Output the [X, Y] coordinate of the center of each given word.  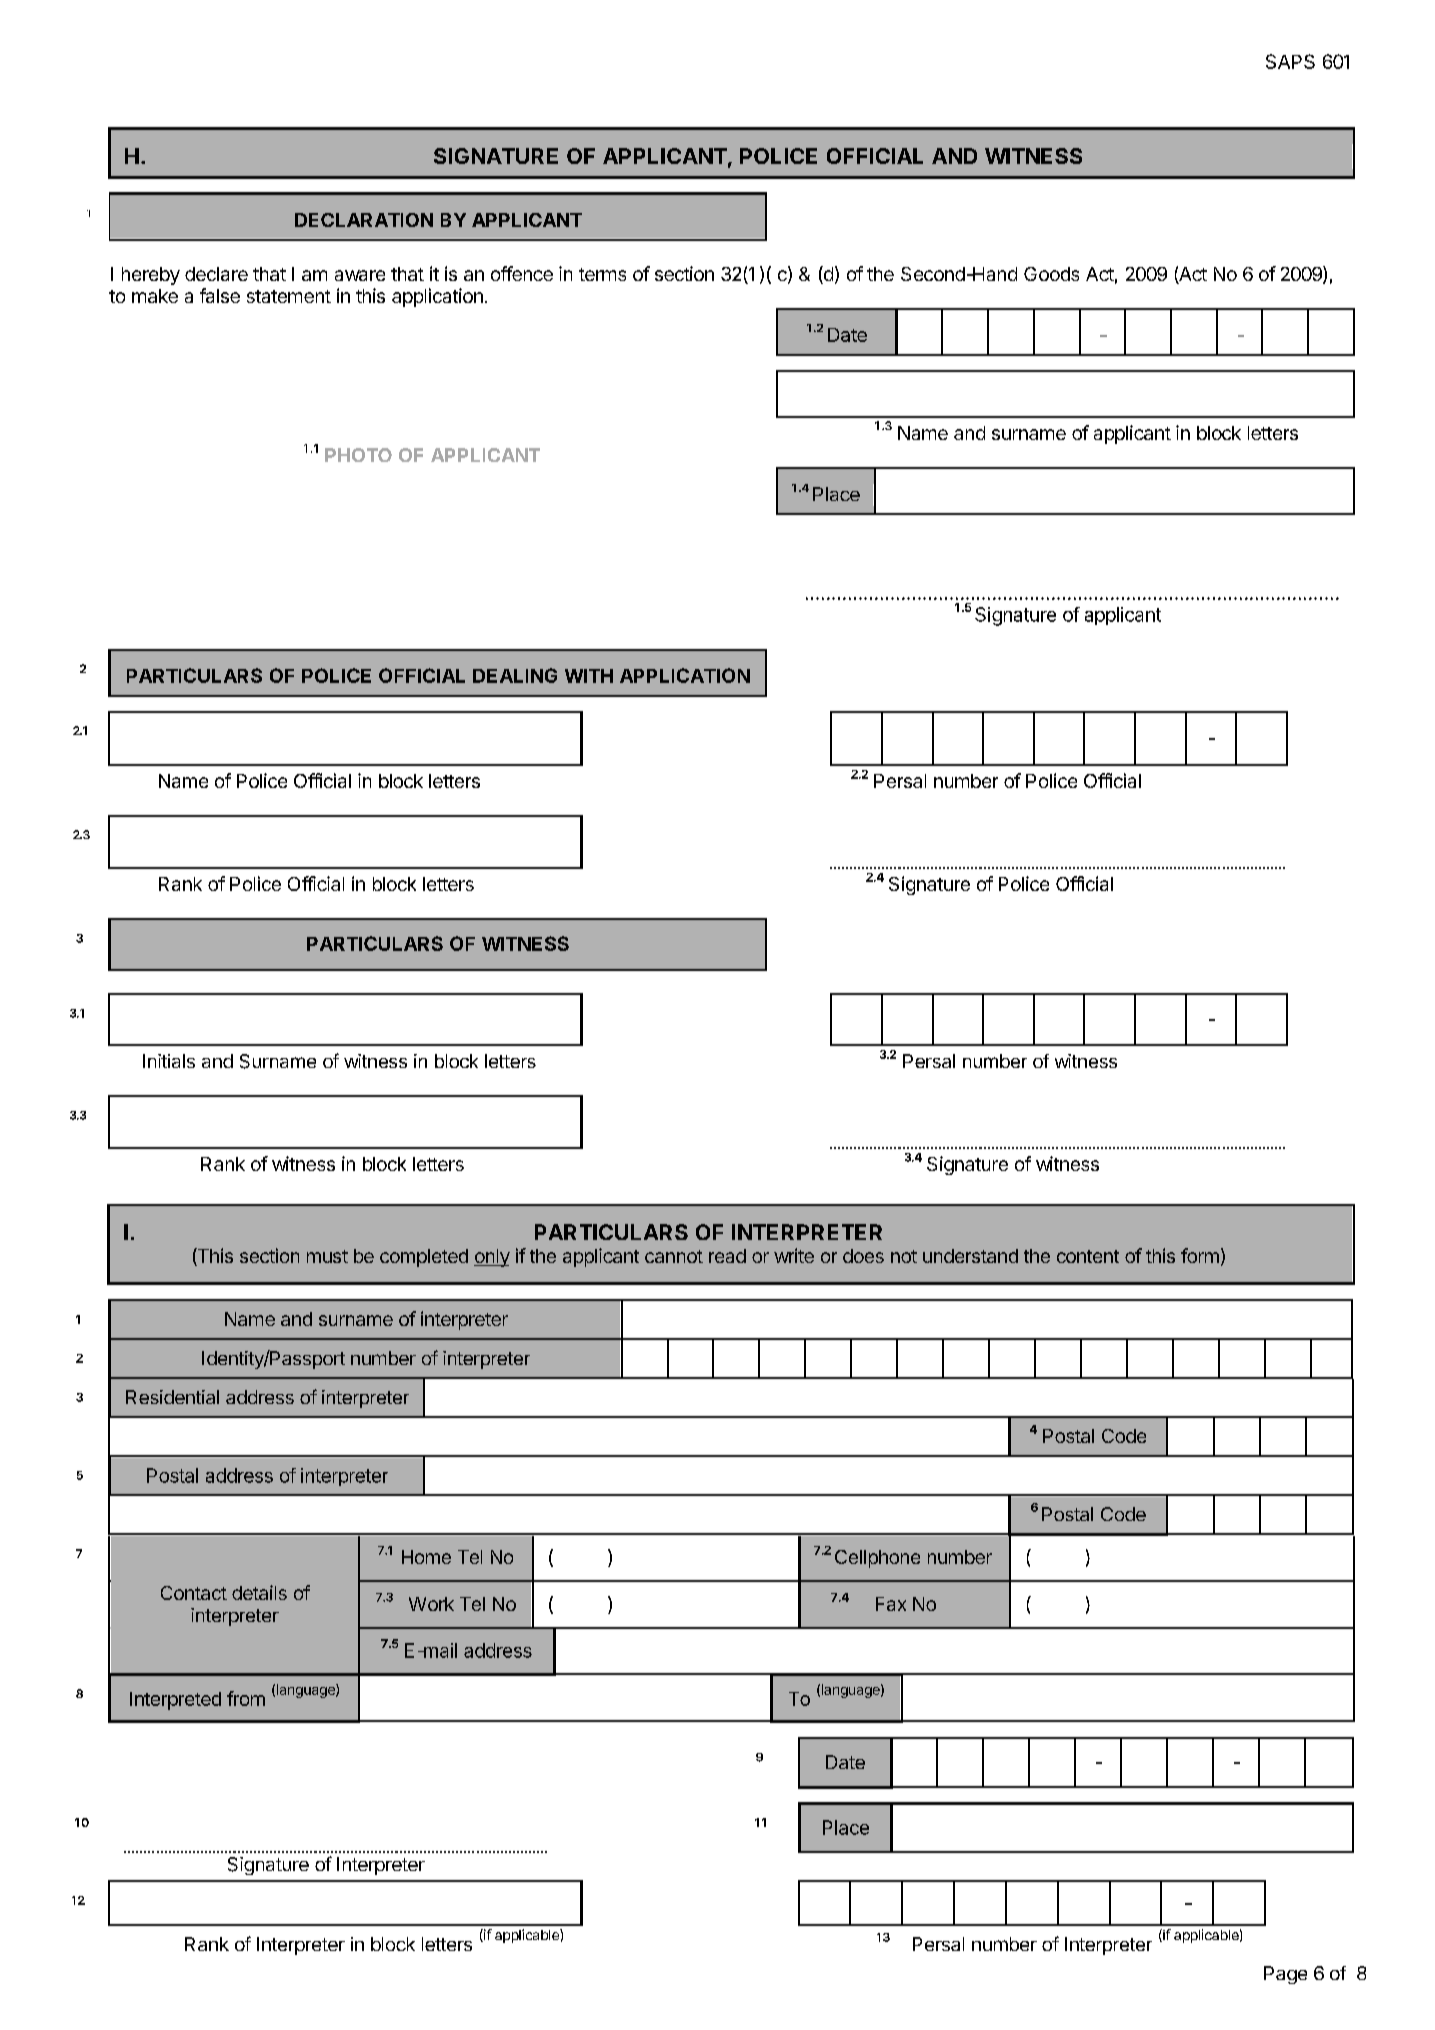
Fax [891, 1604]
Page [1285, 1975]
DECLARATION [364, 220]
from [246, 1698]
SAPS [1290, 61]
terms [602, 274]
